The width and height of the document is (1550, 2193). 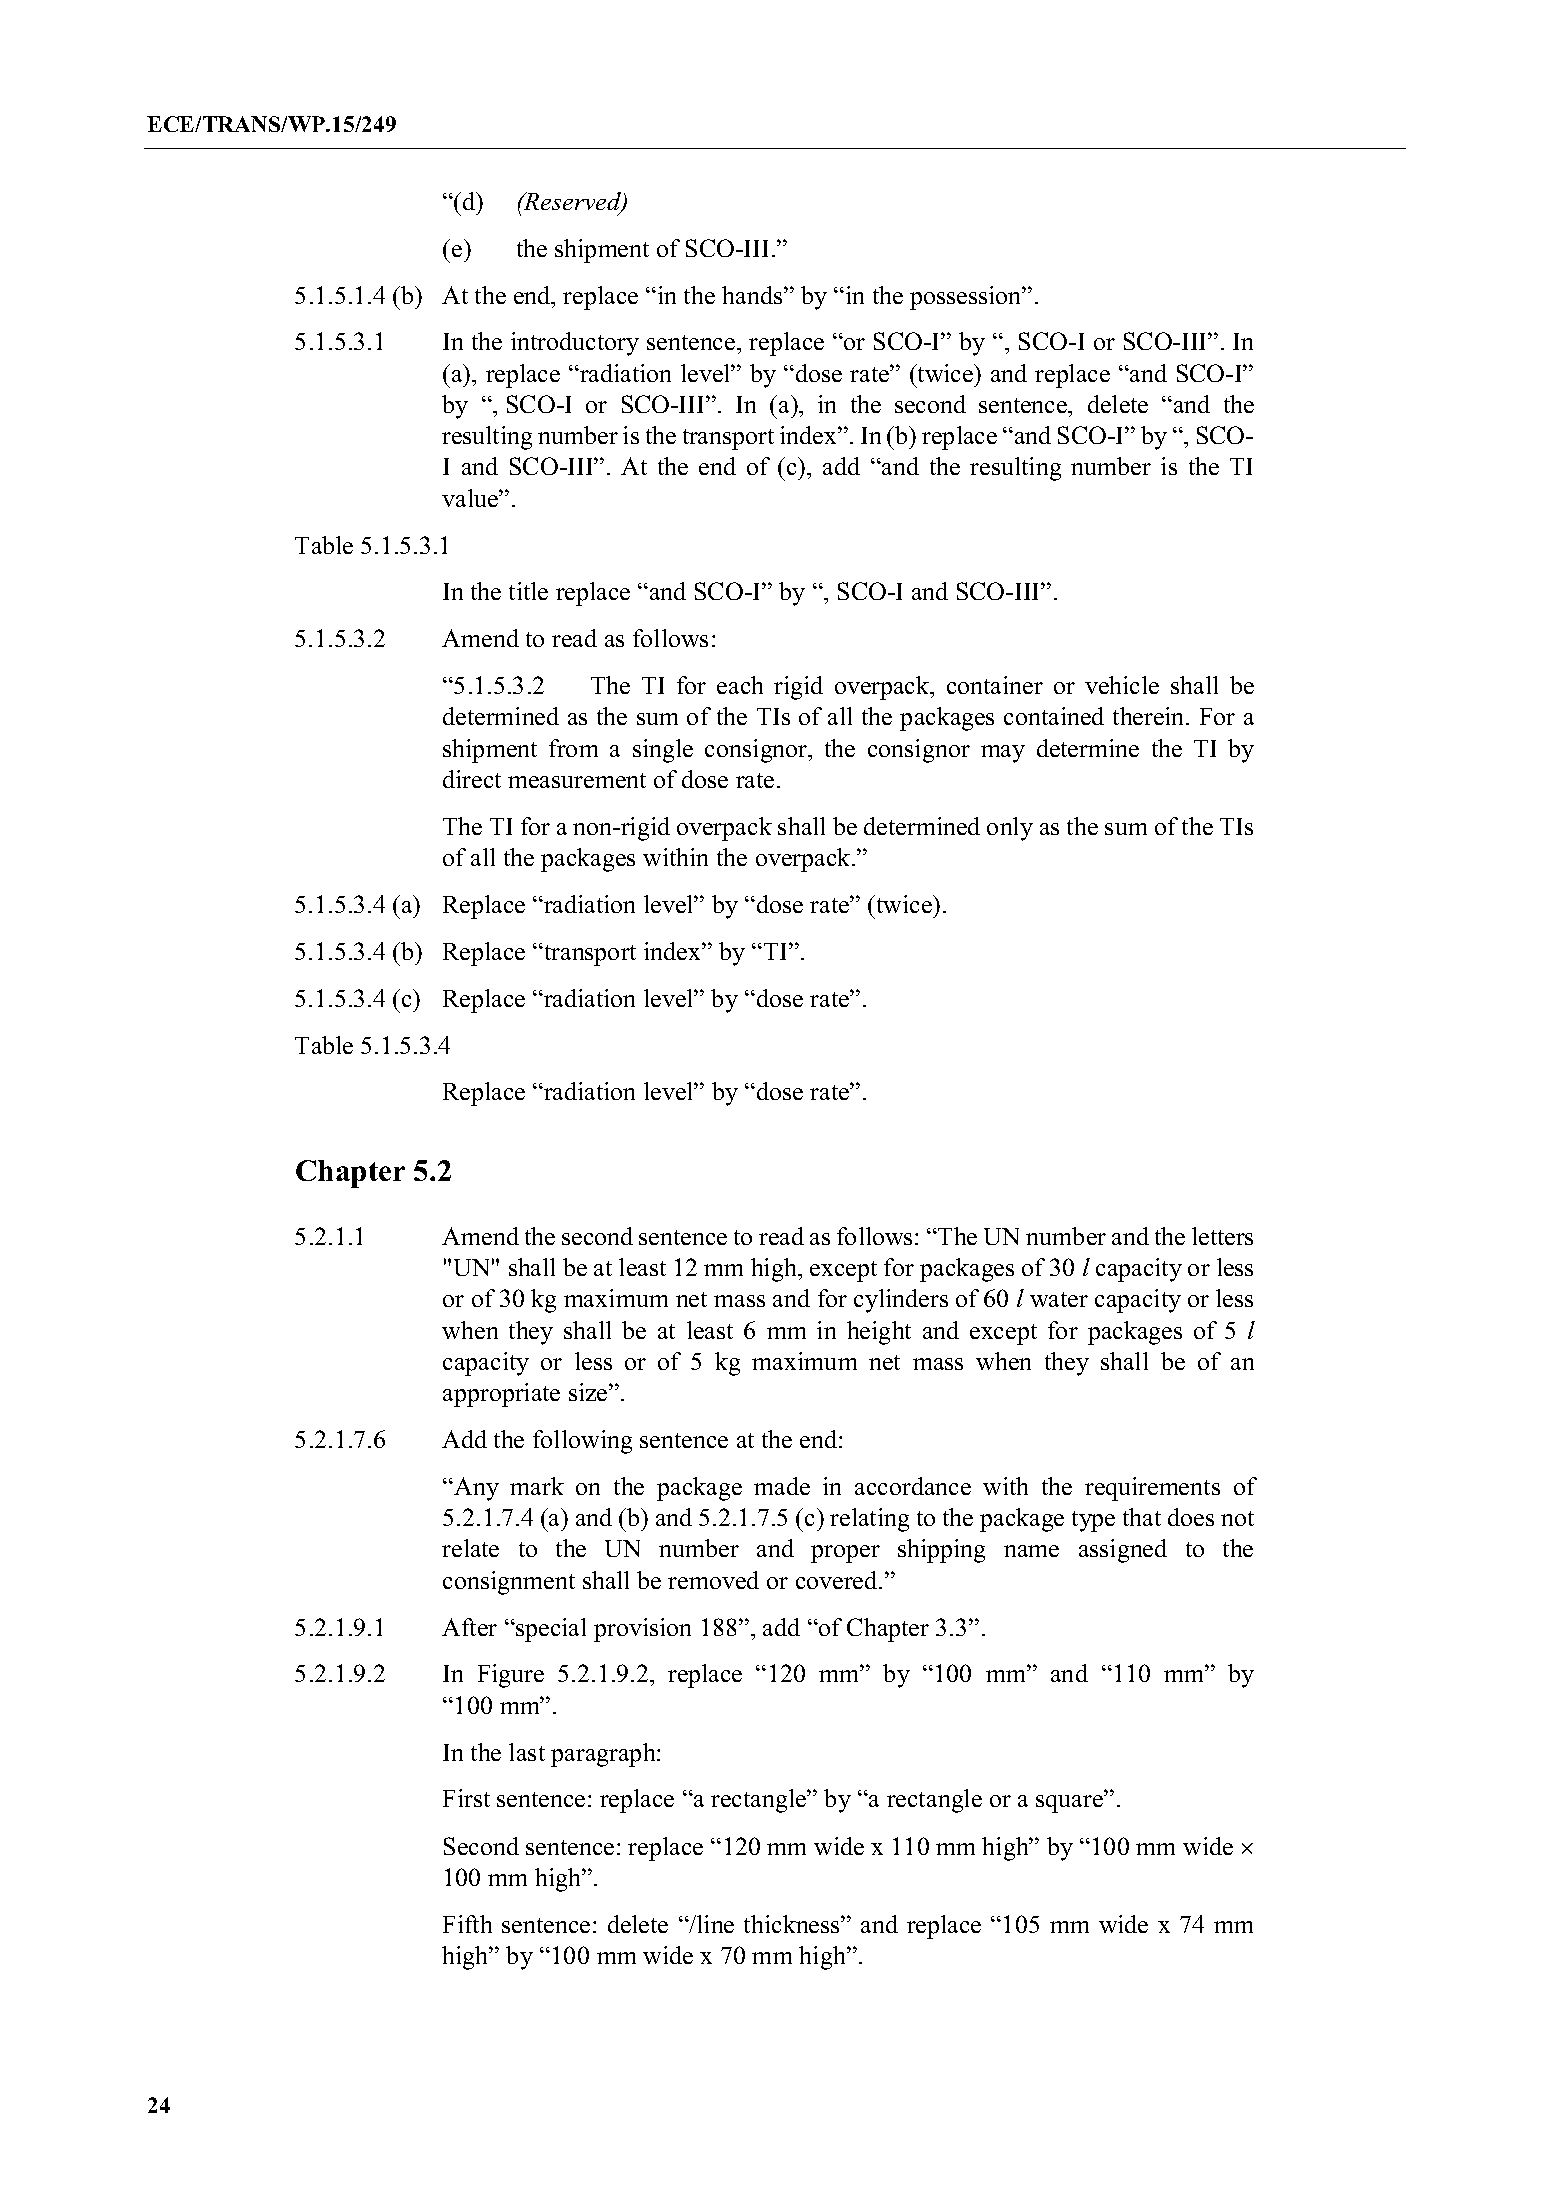 I want to click on measurement, so click(x=577, y=780).
